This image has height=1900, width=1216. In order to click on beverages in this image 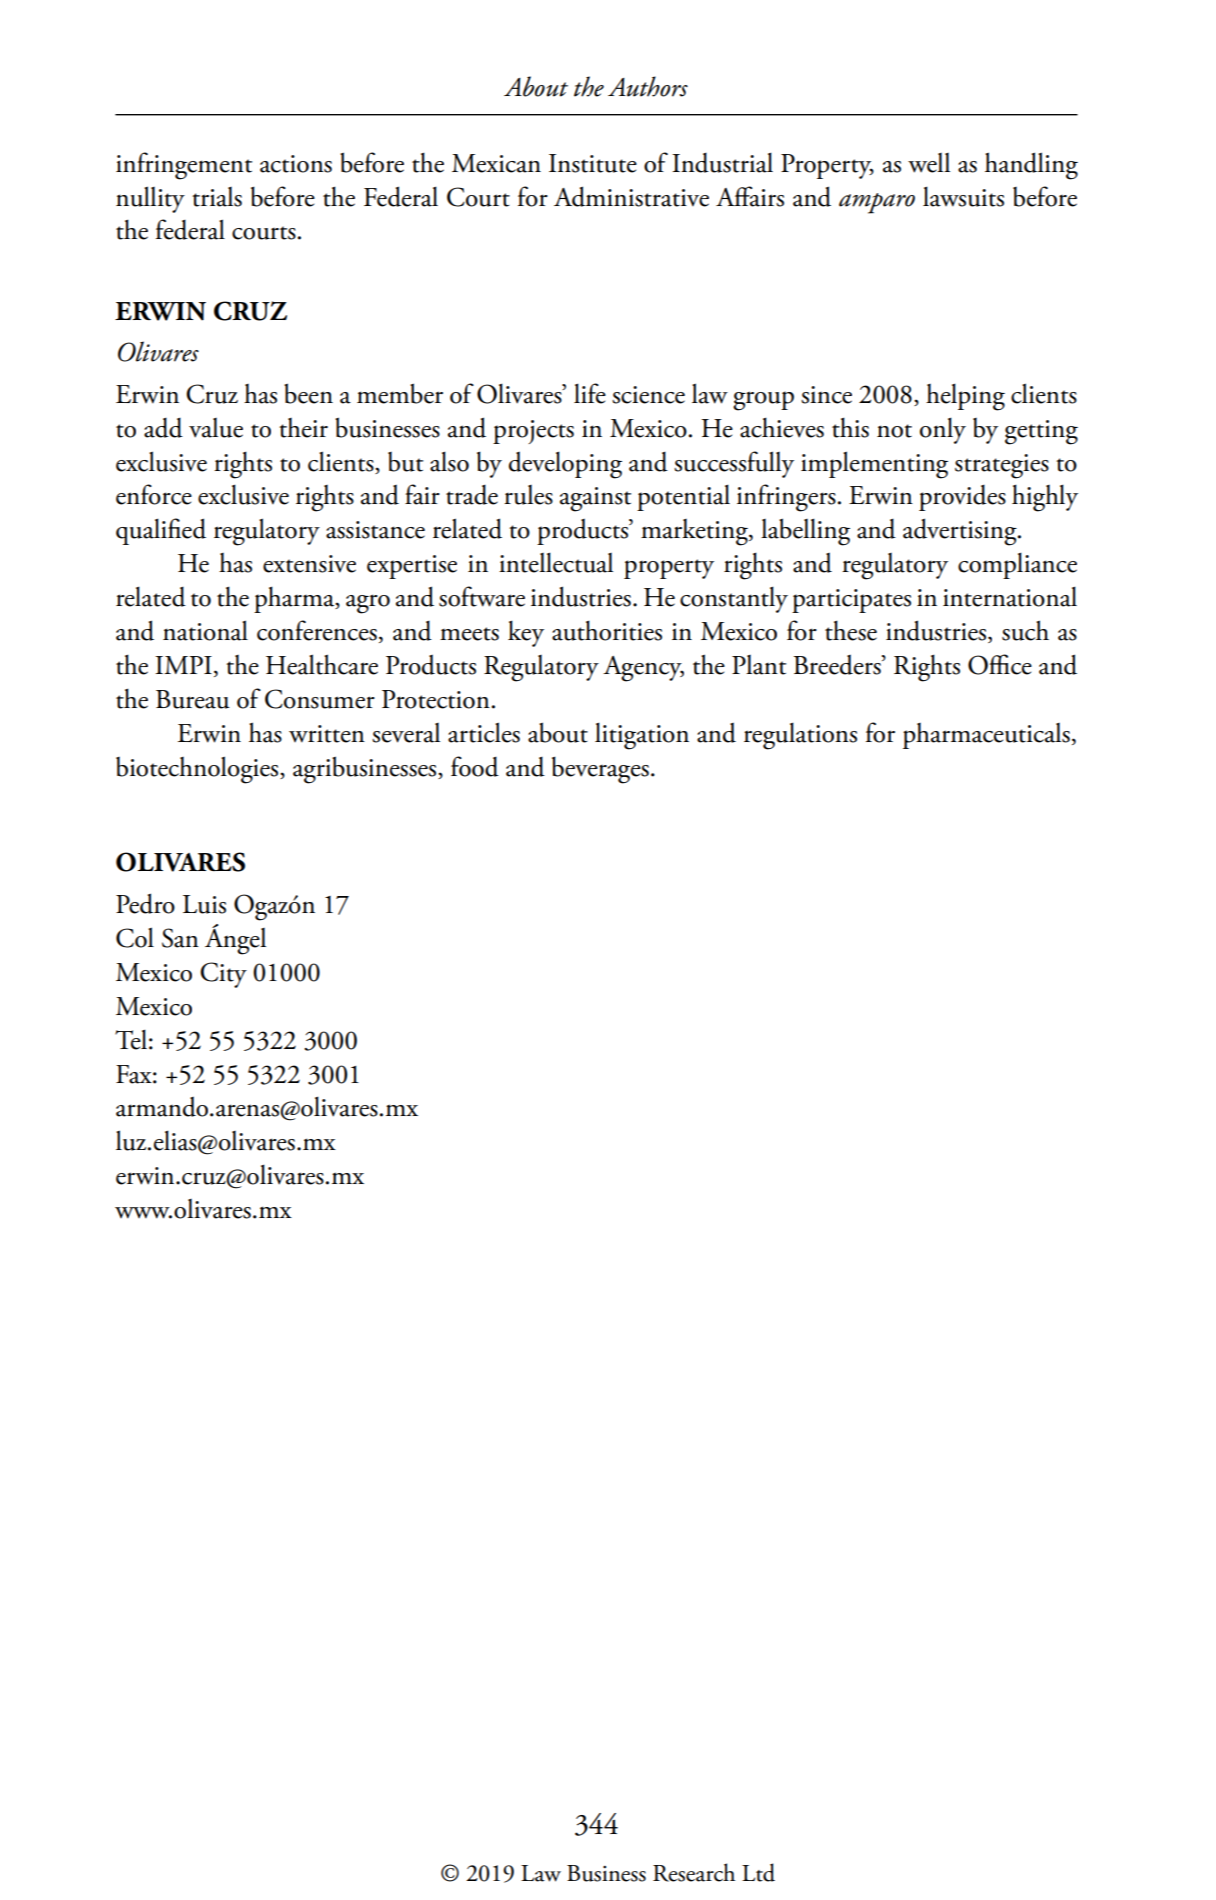, I will do `click(600, 770)`.
